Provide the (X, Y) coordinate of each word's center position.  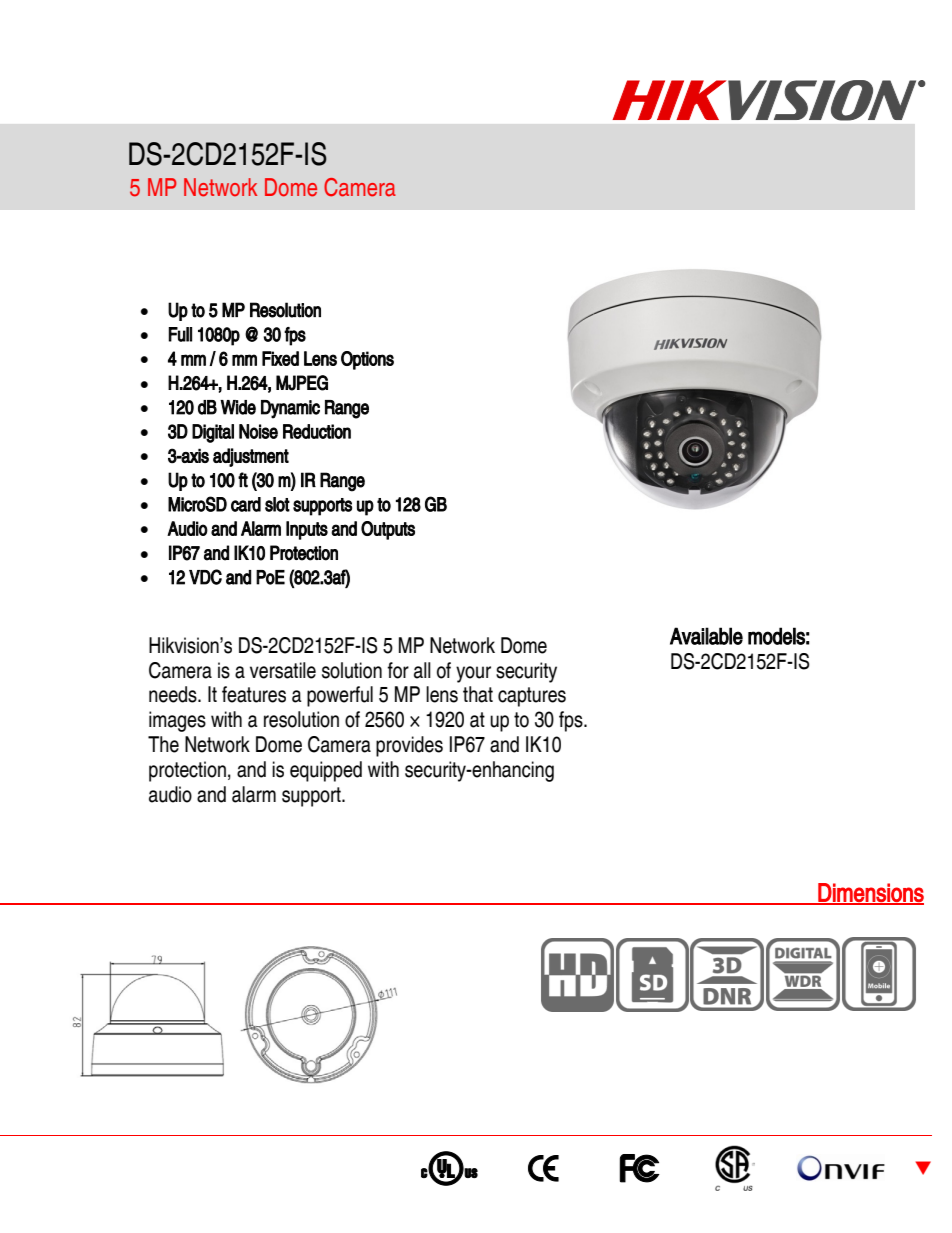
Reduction (317, 431)
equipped (326, 771)
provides (409, 746)
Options (367, 360)
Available (706, 636)
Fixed (280, 358)
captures (532, 697)
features (254, 694)
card (246, 504)
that (478, 694)
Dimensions (870, 893)
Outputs (388, 530)
